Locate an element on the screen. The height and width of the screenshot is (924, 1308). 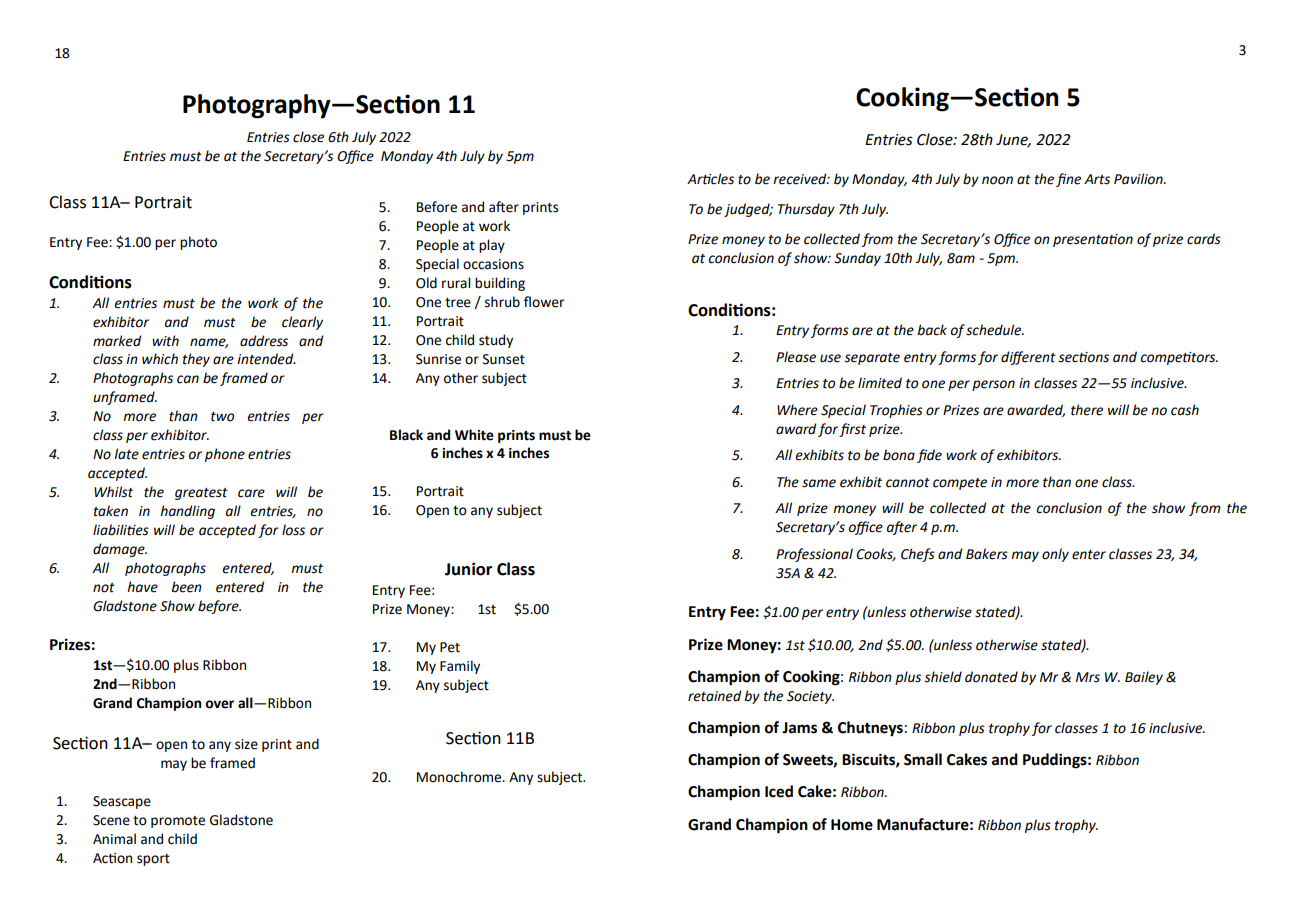
Mrs is located at coordinates (1088, 677).
